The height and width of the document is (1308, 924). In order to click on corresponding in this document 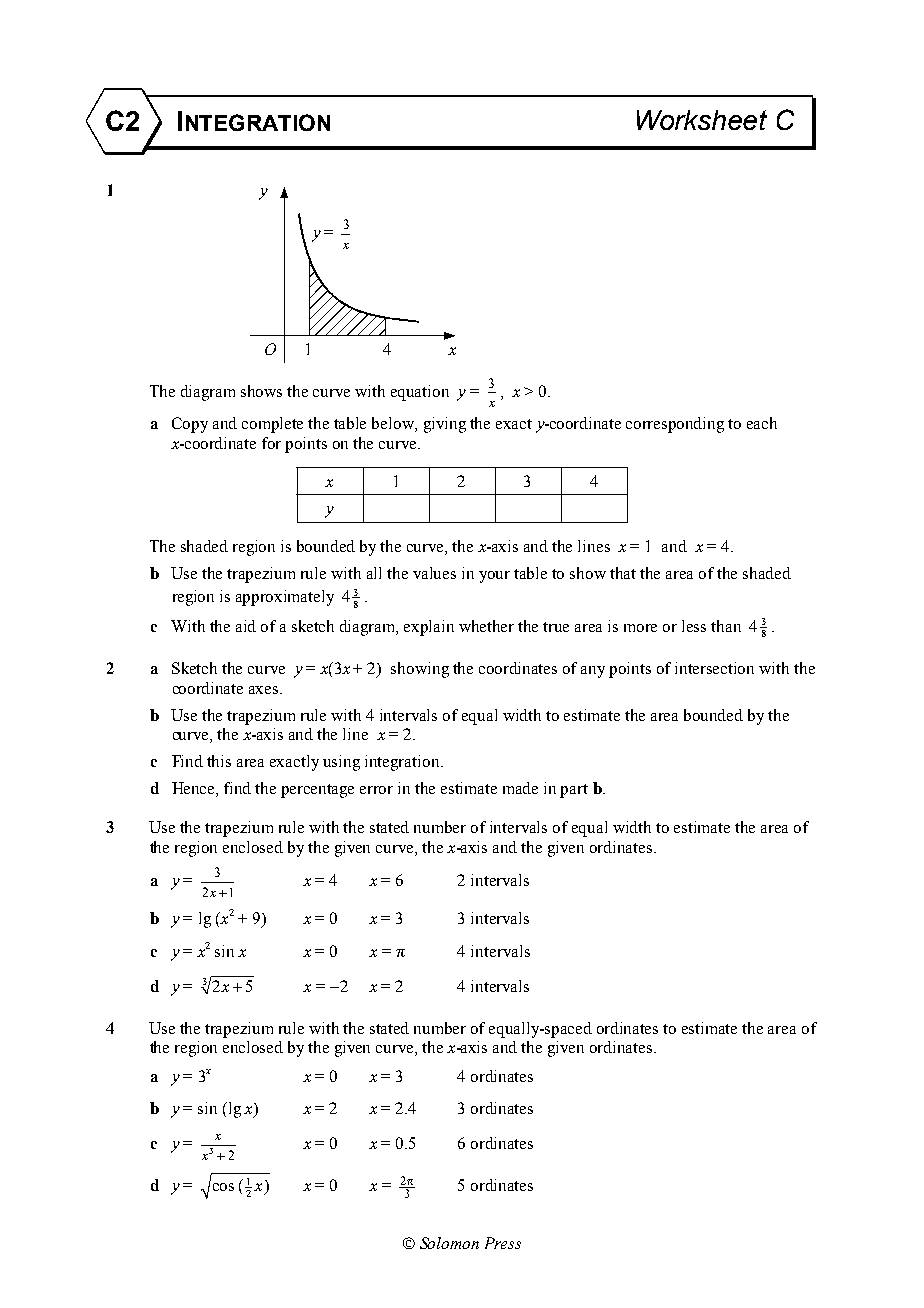, I will do `click(675, 425)`.
